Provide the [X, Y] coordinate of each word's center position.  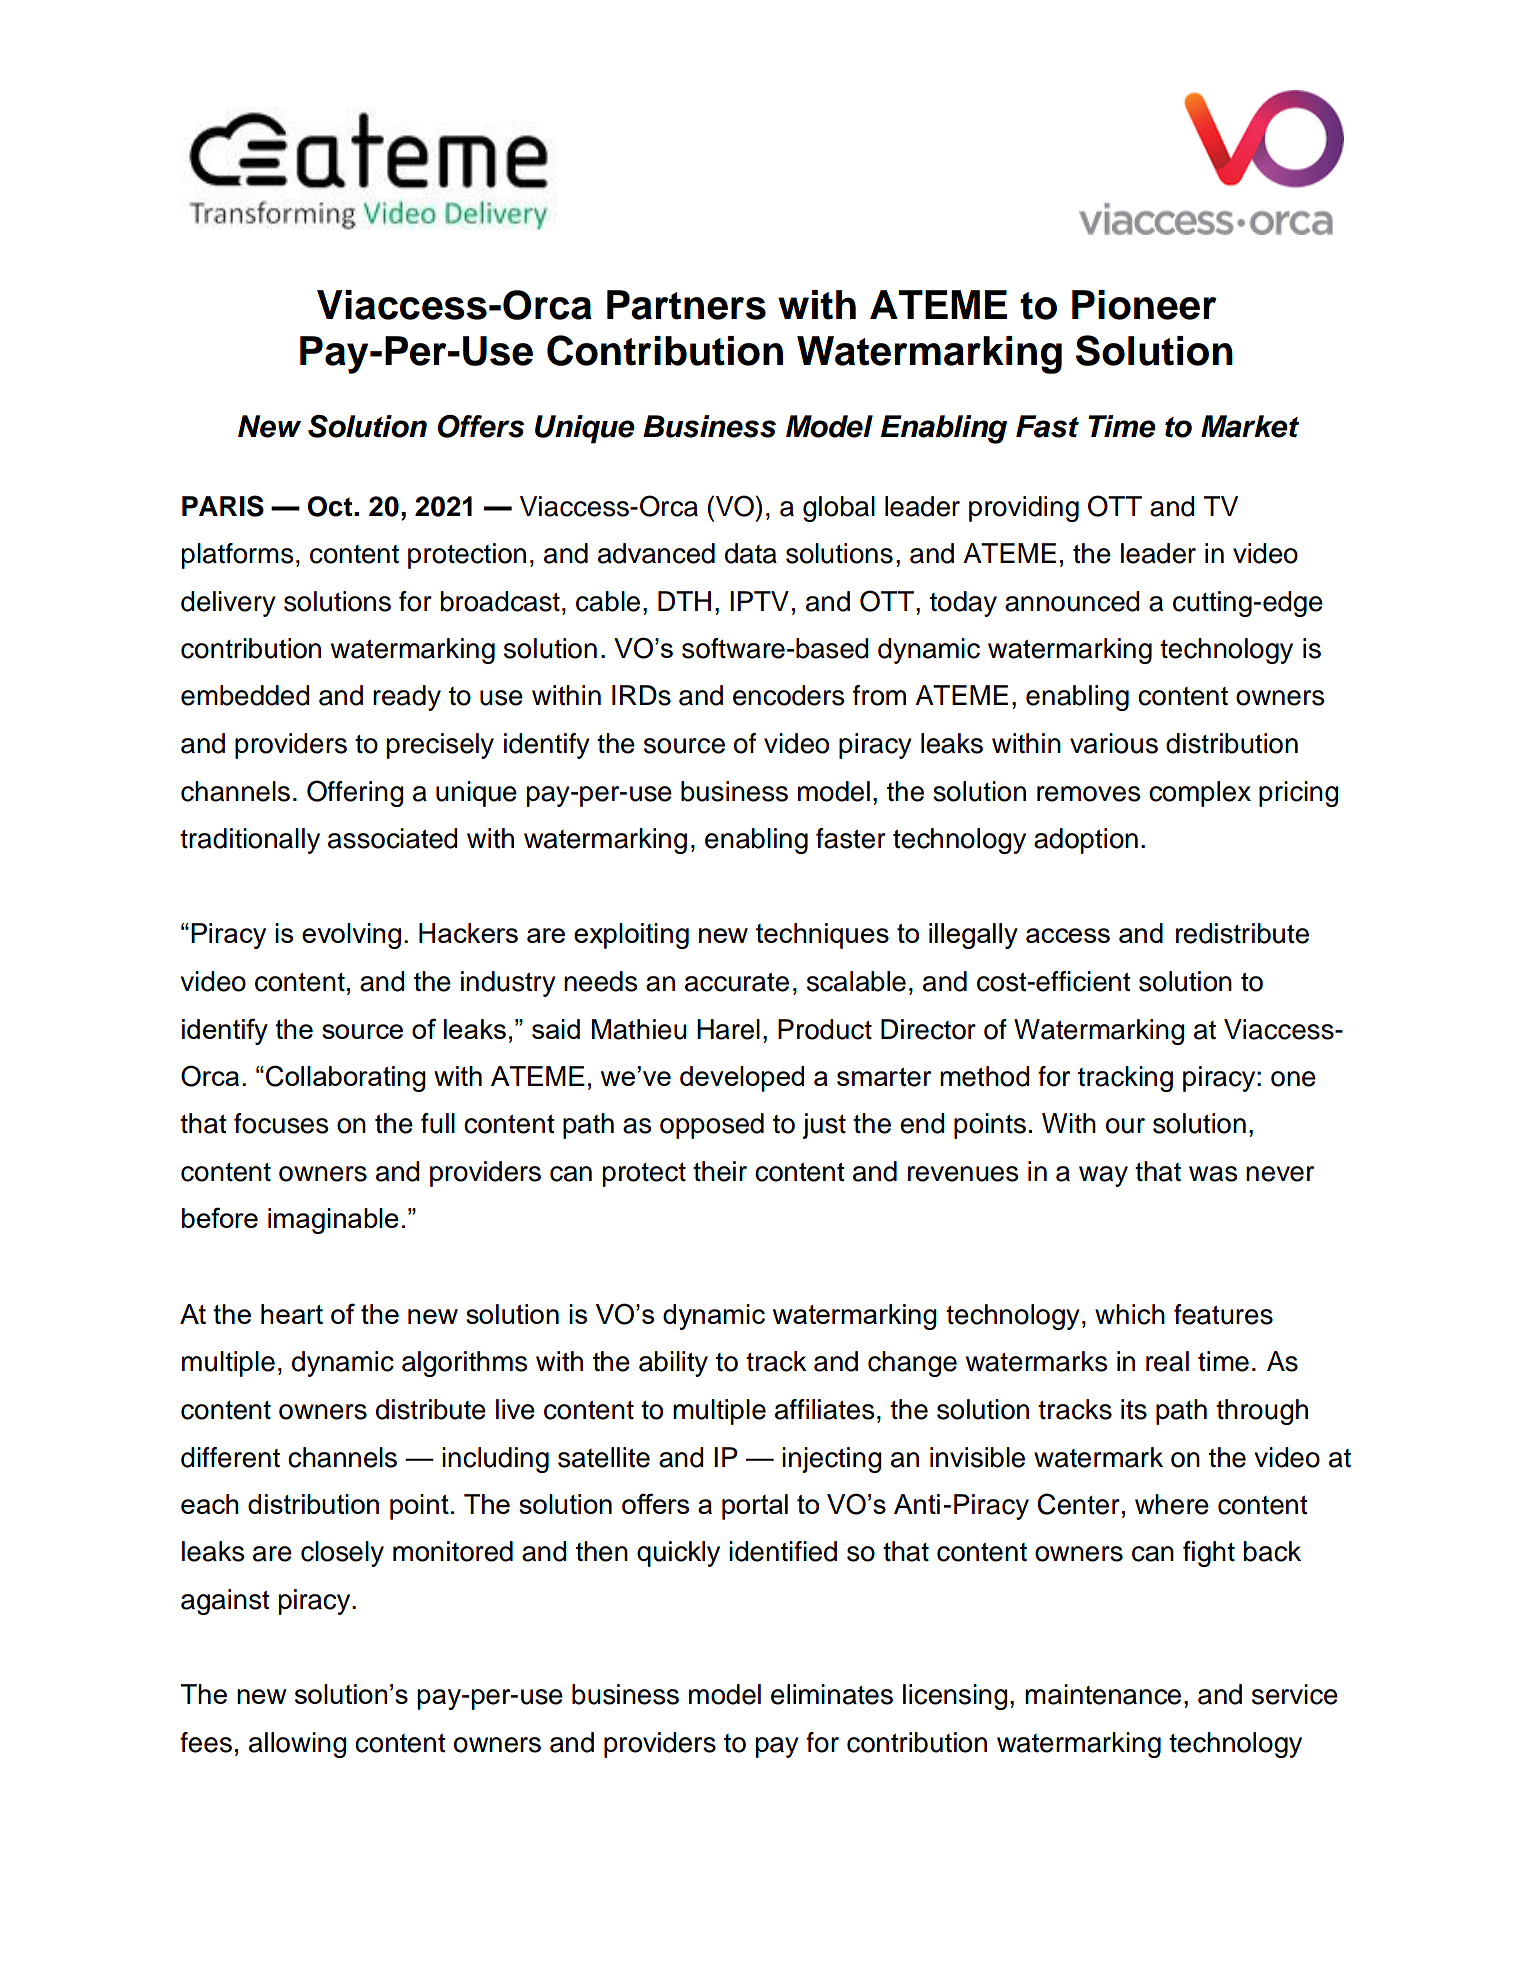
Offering [355, 793]
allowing [298, 1745]
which [1130, 1314]
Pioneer [1144, 305]
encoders [788, 695]
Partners [686, 305]
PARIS [223, 506]
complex [1200, 794]
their [720, 1171]
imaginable [333, 1221]
